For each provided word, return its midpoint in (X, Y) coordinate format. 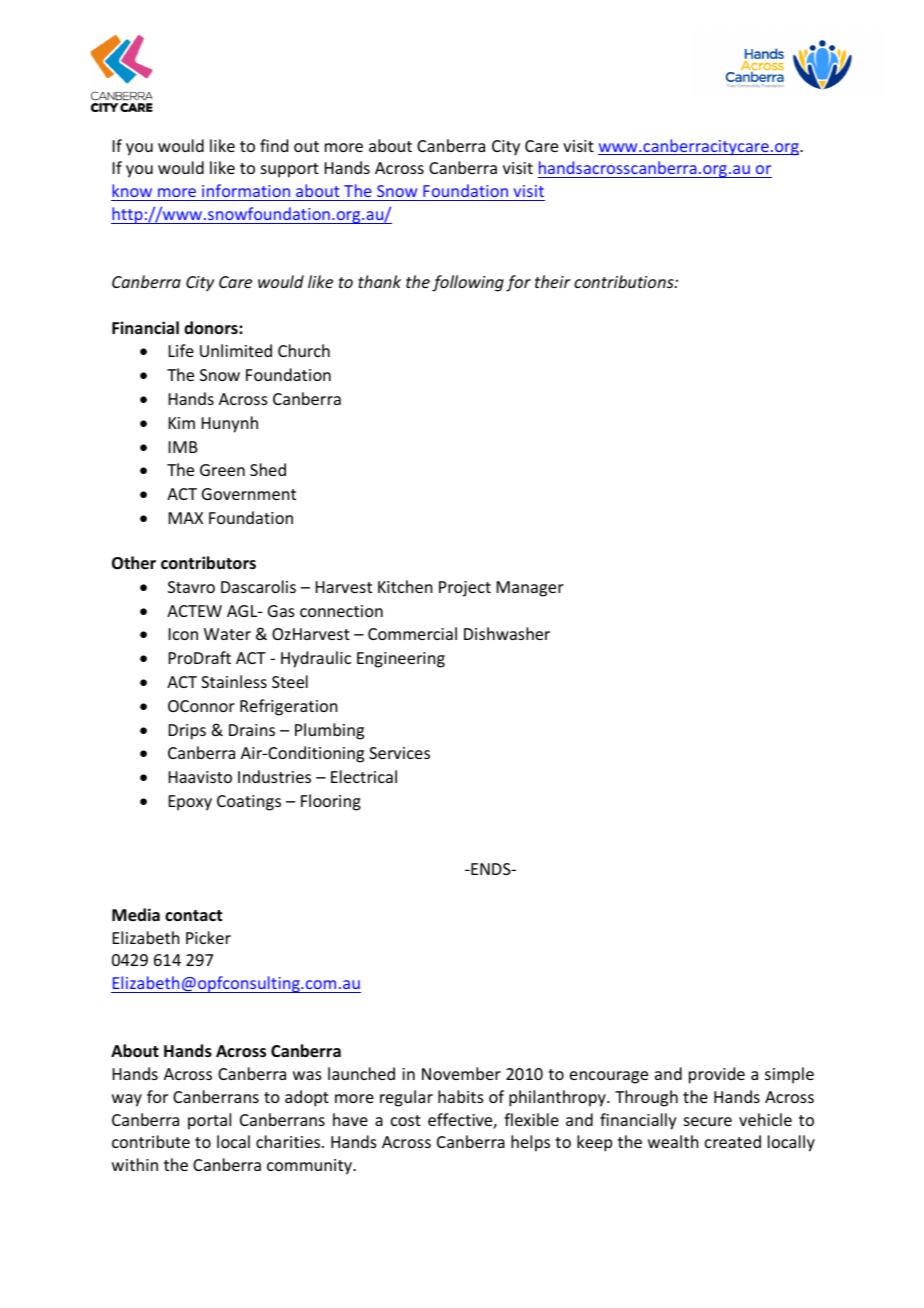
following (468, 283)
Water (227, 634)
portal (209, 1121)
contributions (625, 281)
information (246, 192)
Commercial (412, 633)
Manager (530, 589)
